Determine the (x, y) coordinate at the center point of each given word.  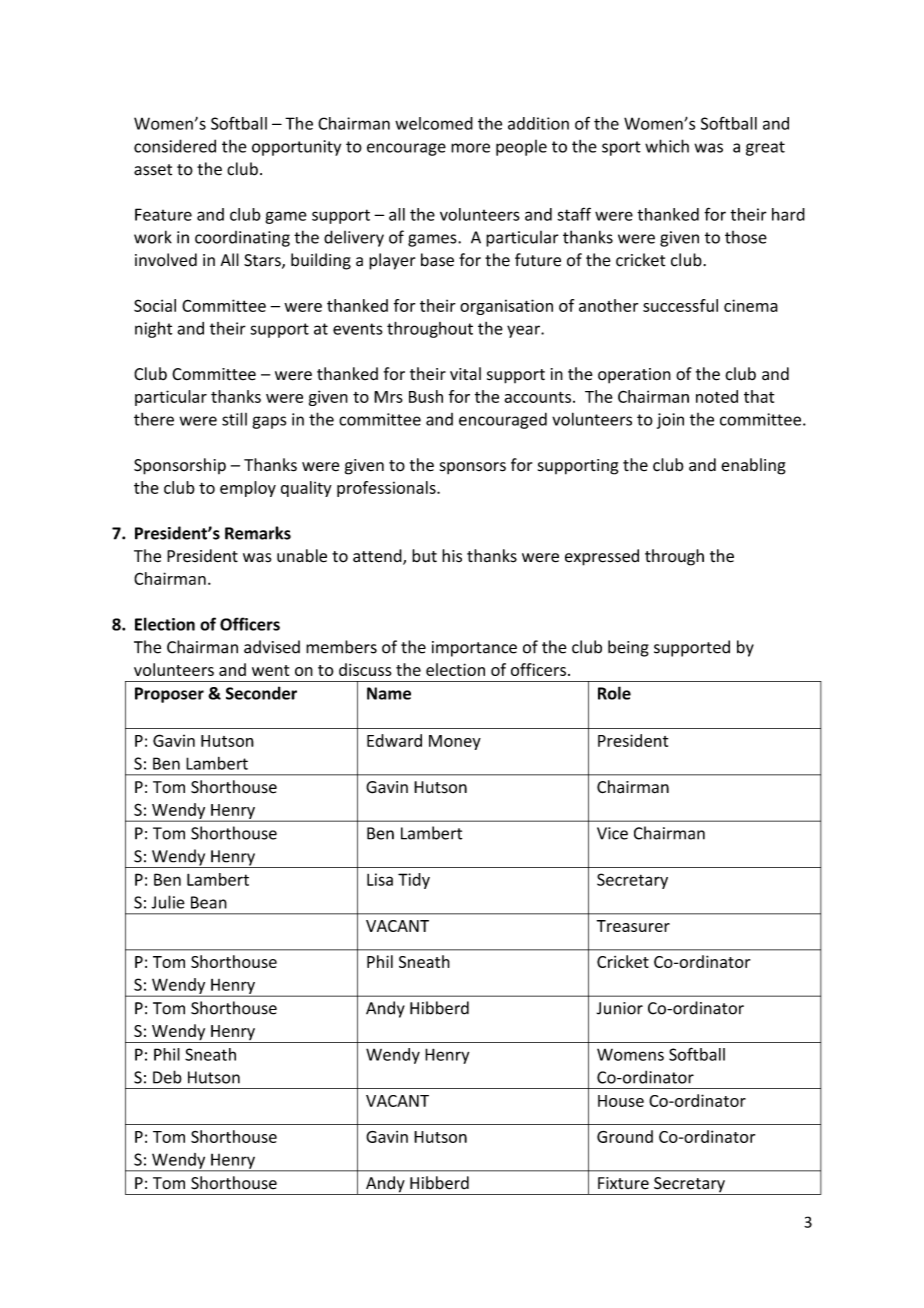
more (470, 148)
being (628, 648)
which (667, 146)
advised (272, 647)
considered (175, 146)
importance (474, 649)
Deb (167, 1077)
